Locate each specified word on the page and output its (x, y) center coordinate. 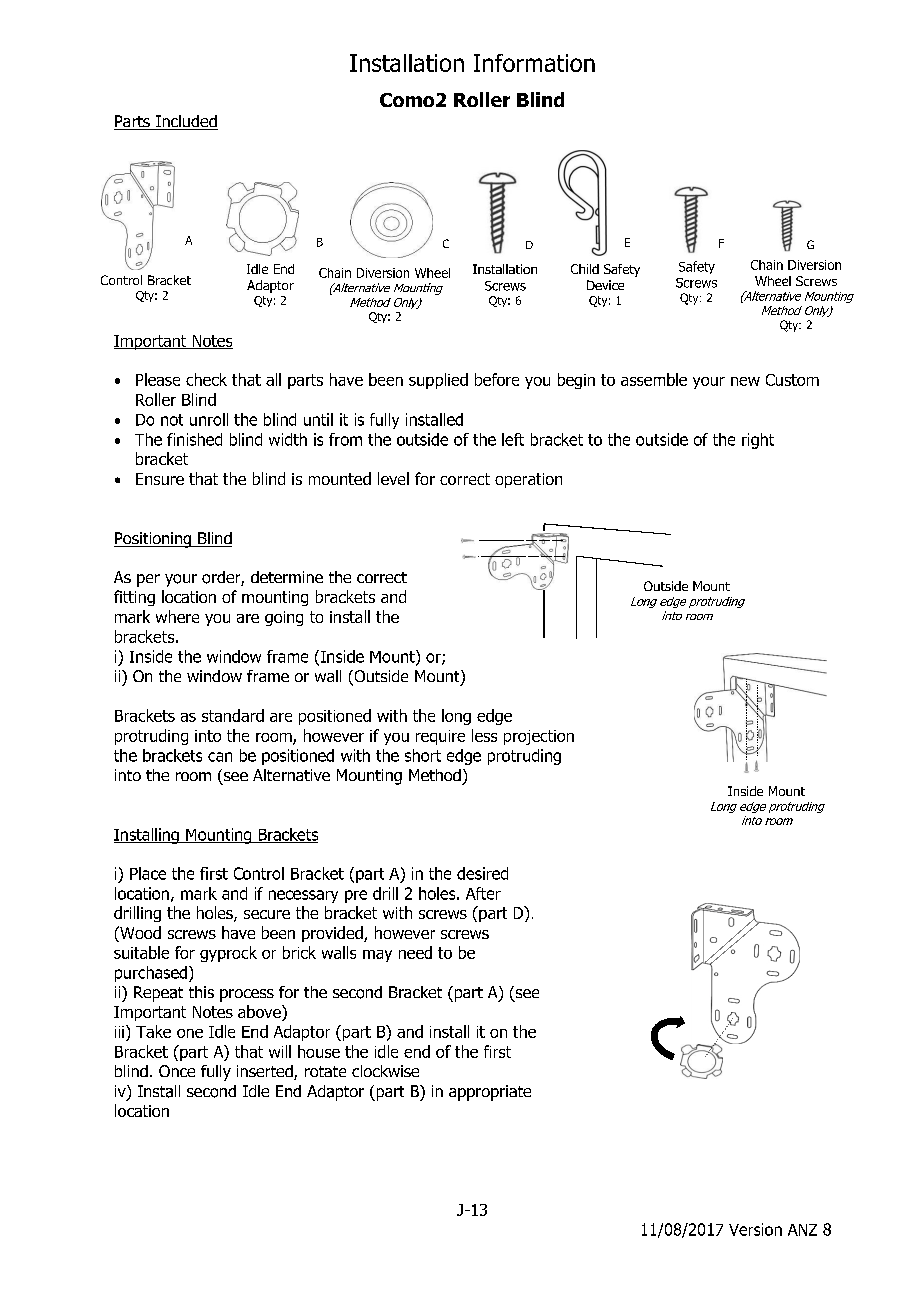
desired (482, 873)
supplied (438, 381)
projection (539, 737)
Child (585, 269)
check (206, 379)
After (483, 893)
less (484, 735)
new (745, 381)
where (177, 616)
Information (534, 63)
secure (267, 914)
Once (177, 1071)
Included (186, 122)
